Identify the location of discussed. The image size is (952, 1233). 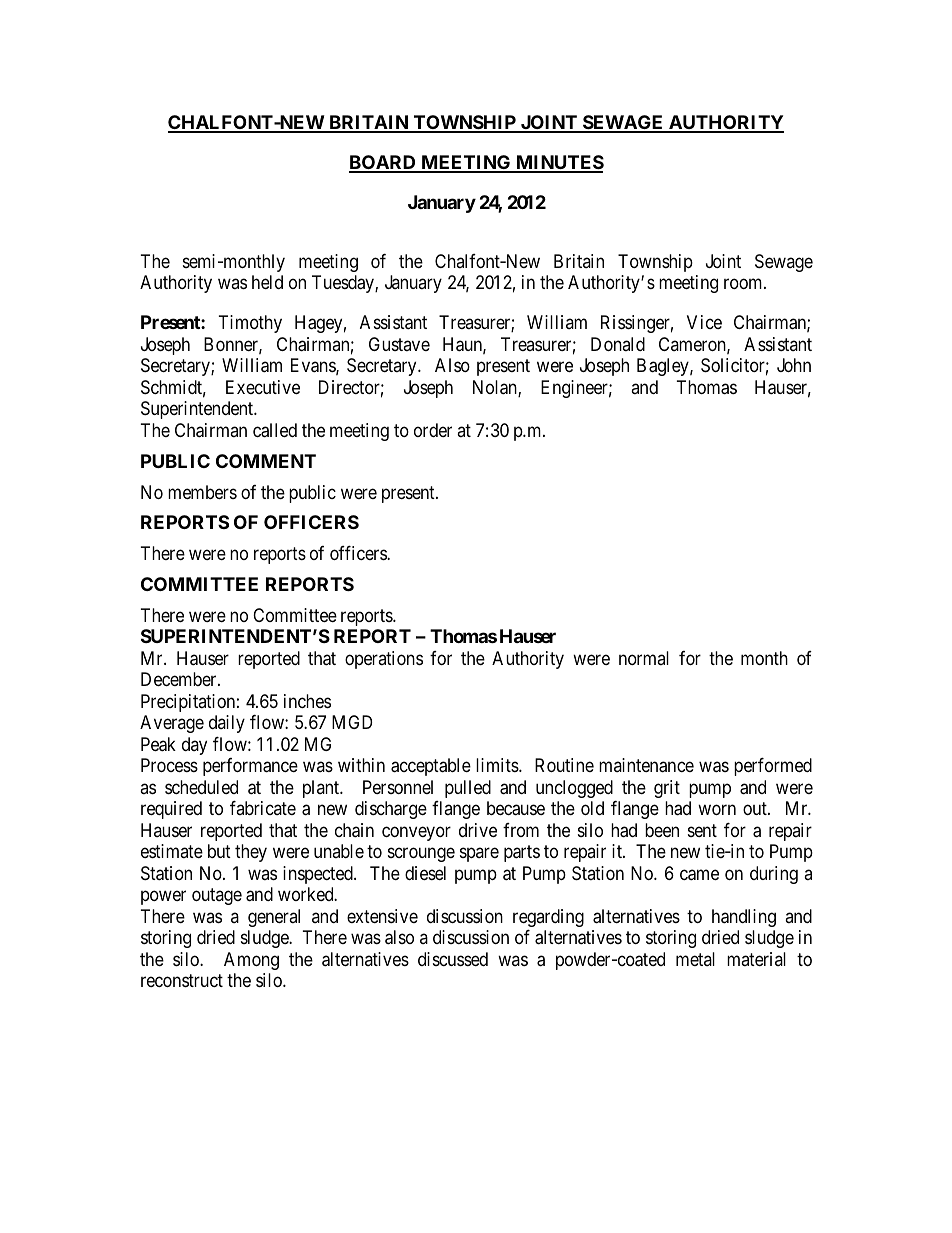
(453, 959).
